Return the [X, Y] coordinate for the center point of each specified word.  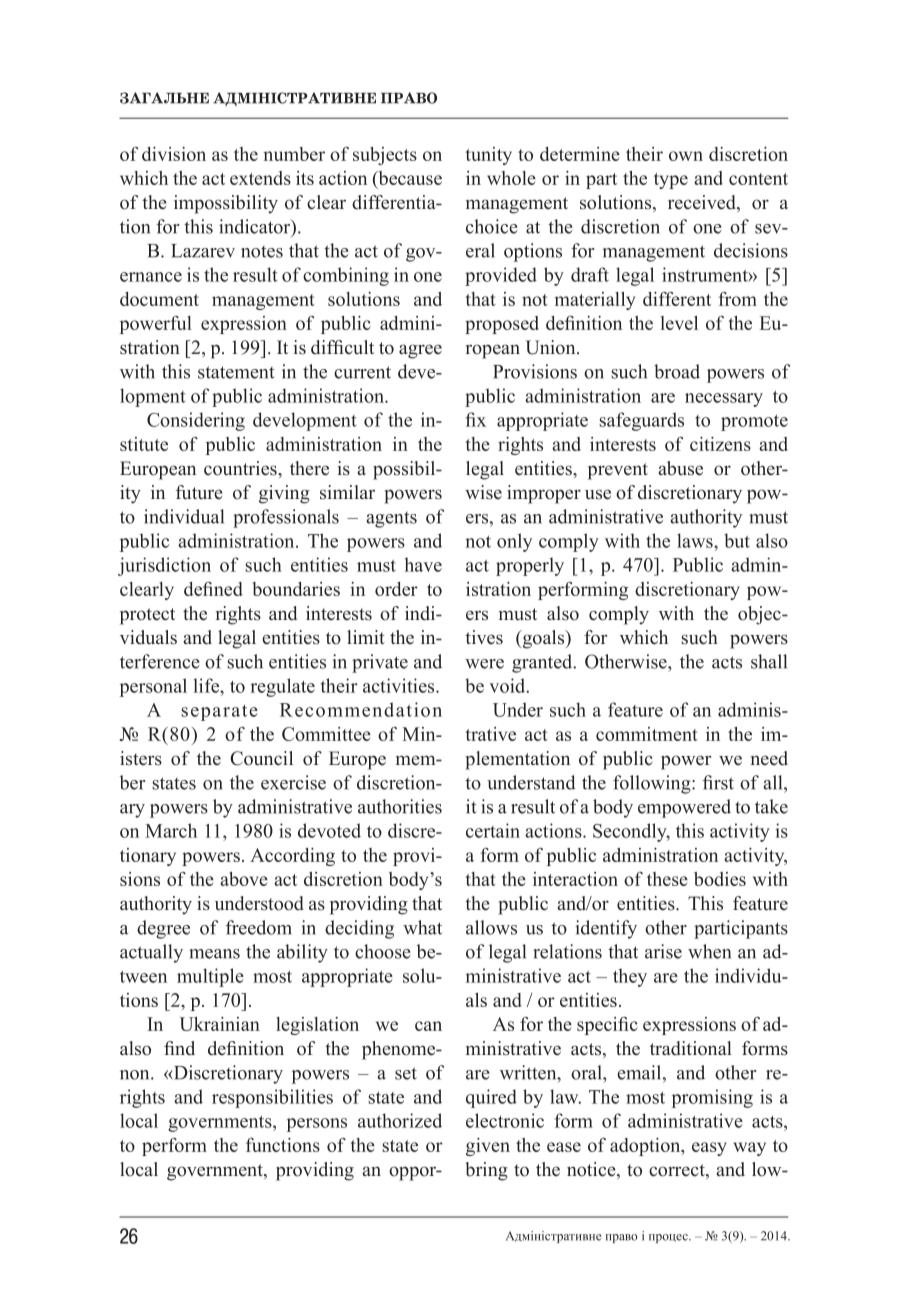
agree [420, 351]
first [718, 782]
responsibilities [272, 1098]
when [709, 951]
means [214, 954]
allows [491, 927]
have [423, 564]
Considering [196, 421]
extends [260, 178]
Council [261, 758]
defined [213, 588]
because [409, 179]
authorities [400, 806]
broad [677, 371]
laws [696, 540]
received [703, 203]
